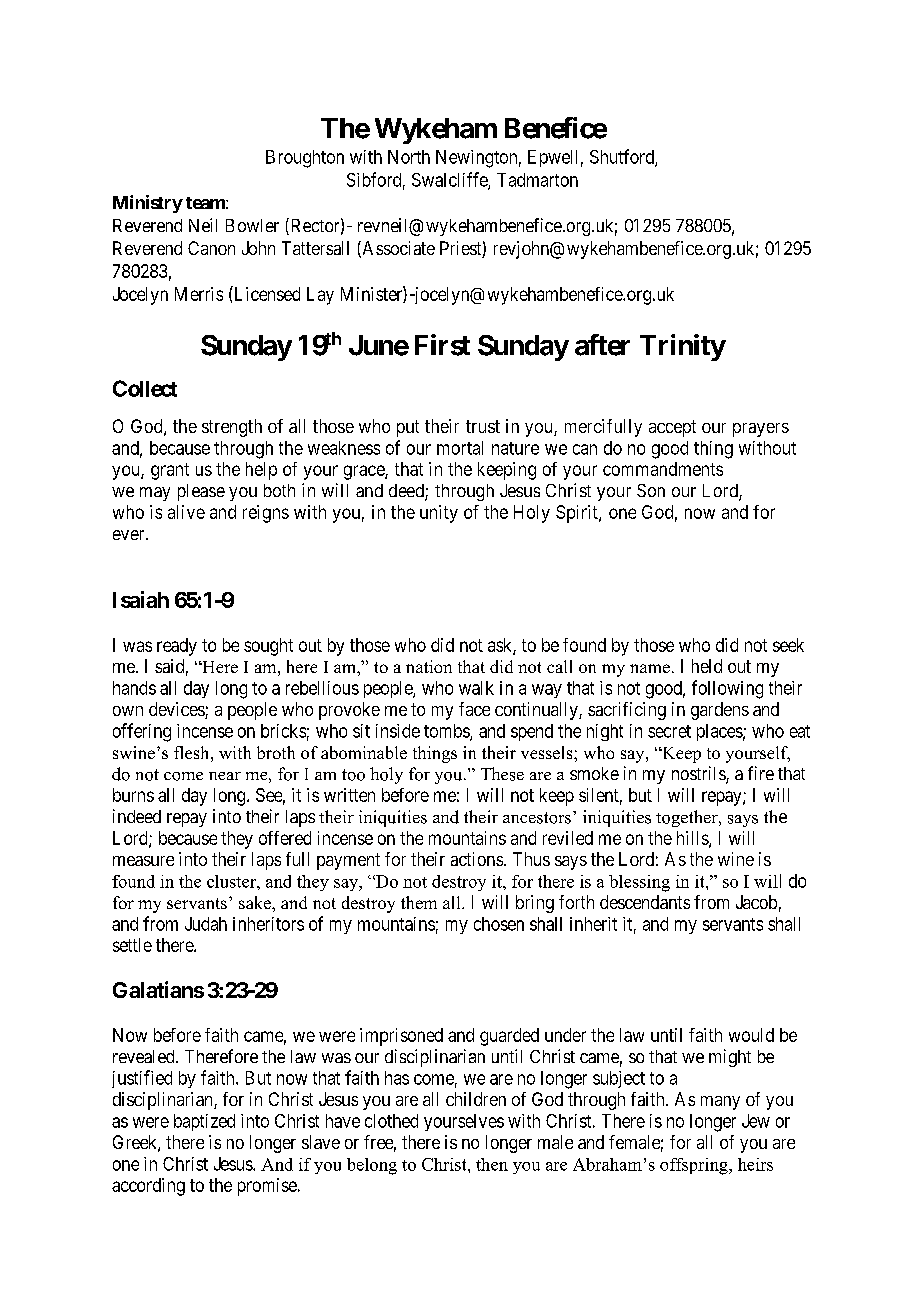 The image size is (924, 1308). Describe the element at coordinates (477, 859) in the document. I see `actions` at that location.
